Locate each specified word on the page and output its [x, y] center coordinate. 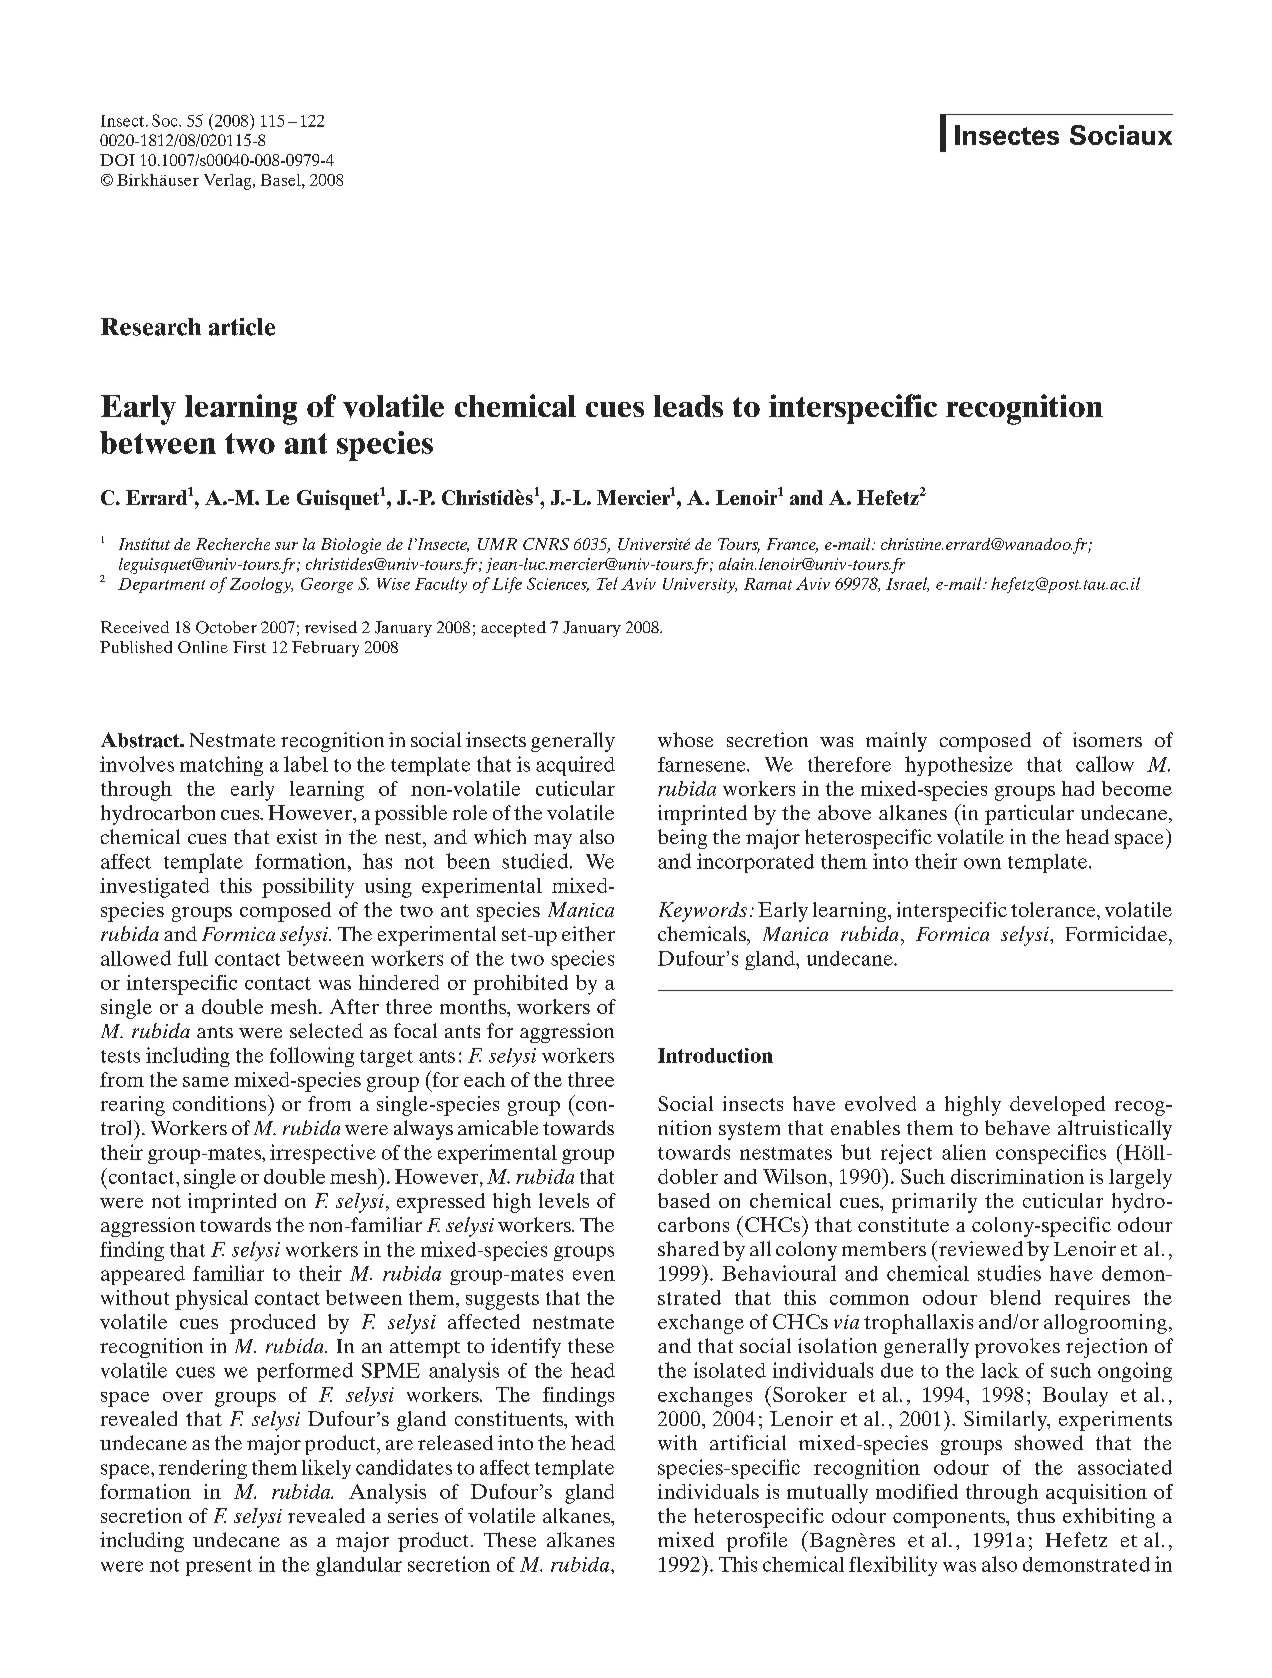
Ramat [768, 584]
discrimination [1017, 1176]
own [982, 863]
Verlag [229, 182]
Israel [907, 584]
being [682, 839]
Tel [607, 583]
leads [688, 406]
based [684, 1200]
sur [286, 546]
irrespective [323, 1154]
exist [297, 836]
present [219, 1567]
